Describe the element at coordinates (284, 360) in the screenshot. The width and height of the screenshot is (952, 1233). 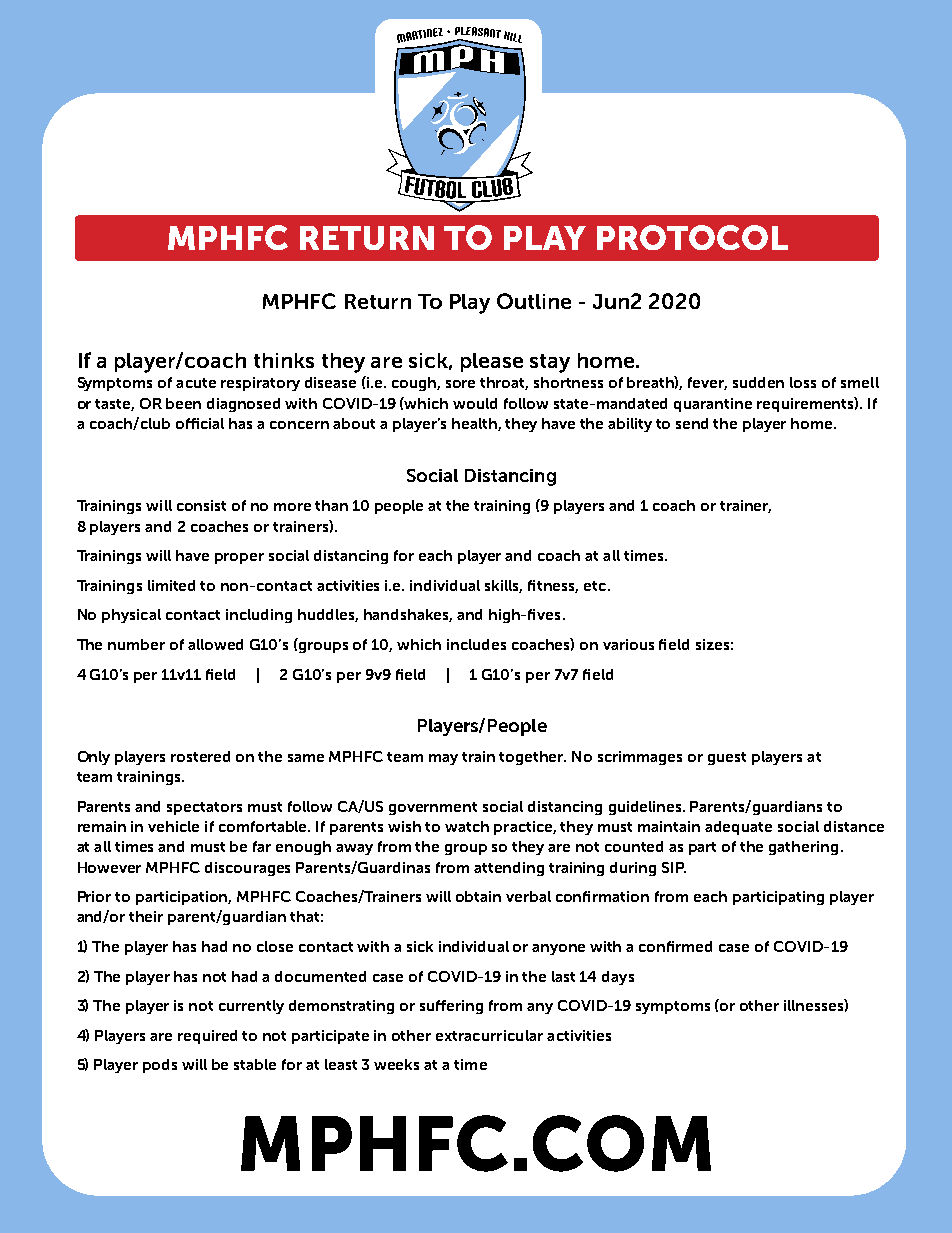
I see `thinks` at that location.
